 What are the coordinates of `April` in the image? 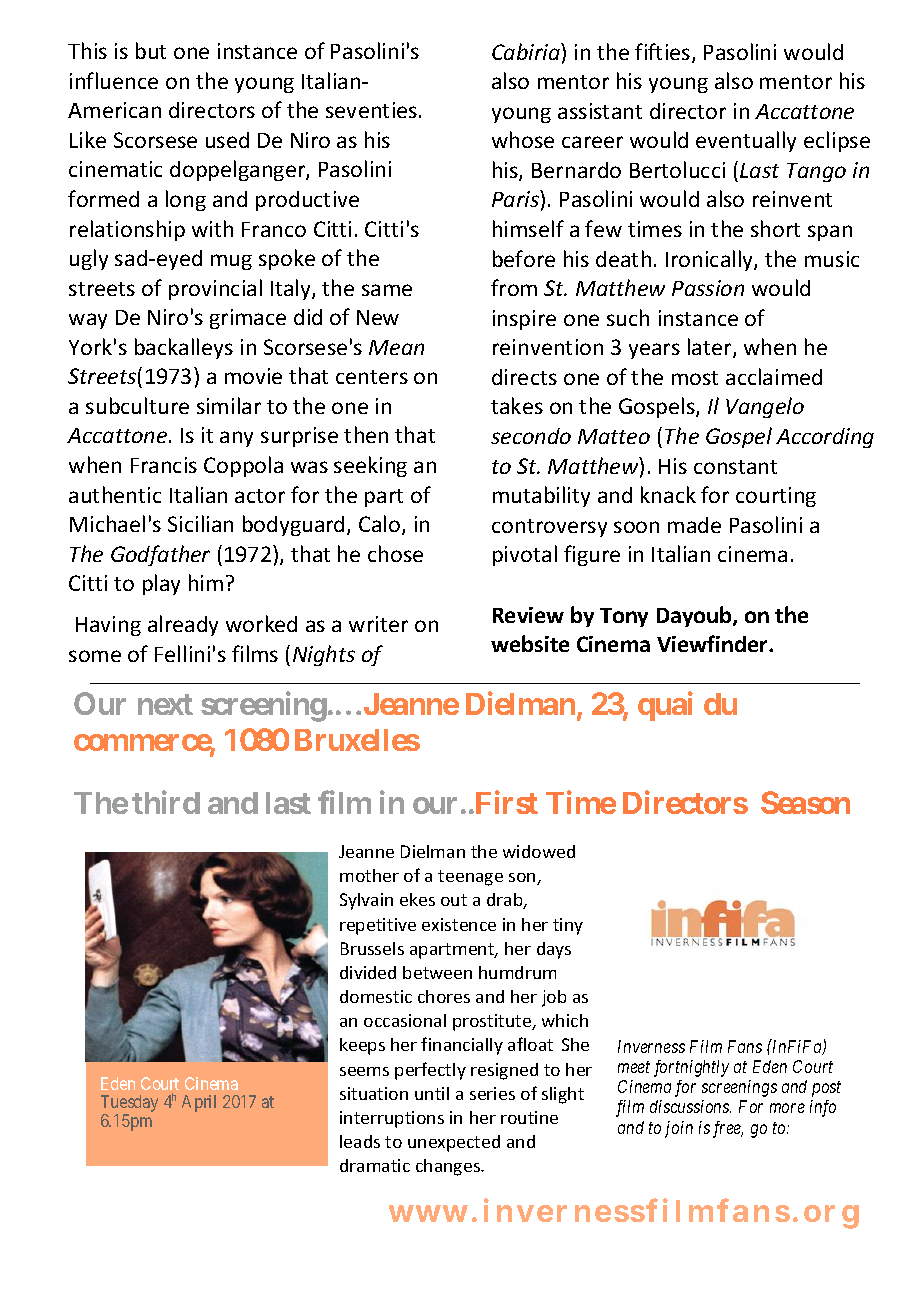 It's located at (199, 1103).
